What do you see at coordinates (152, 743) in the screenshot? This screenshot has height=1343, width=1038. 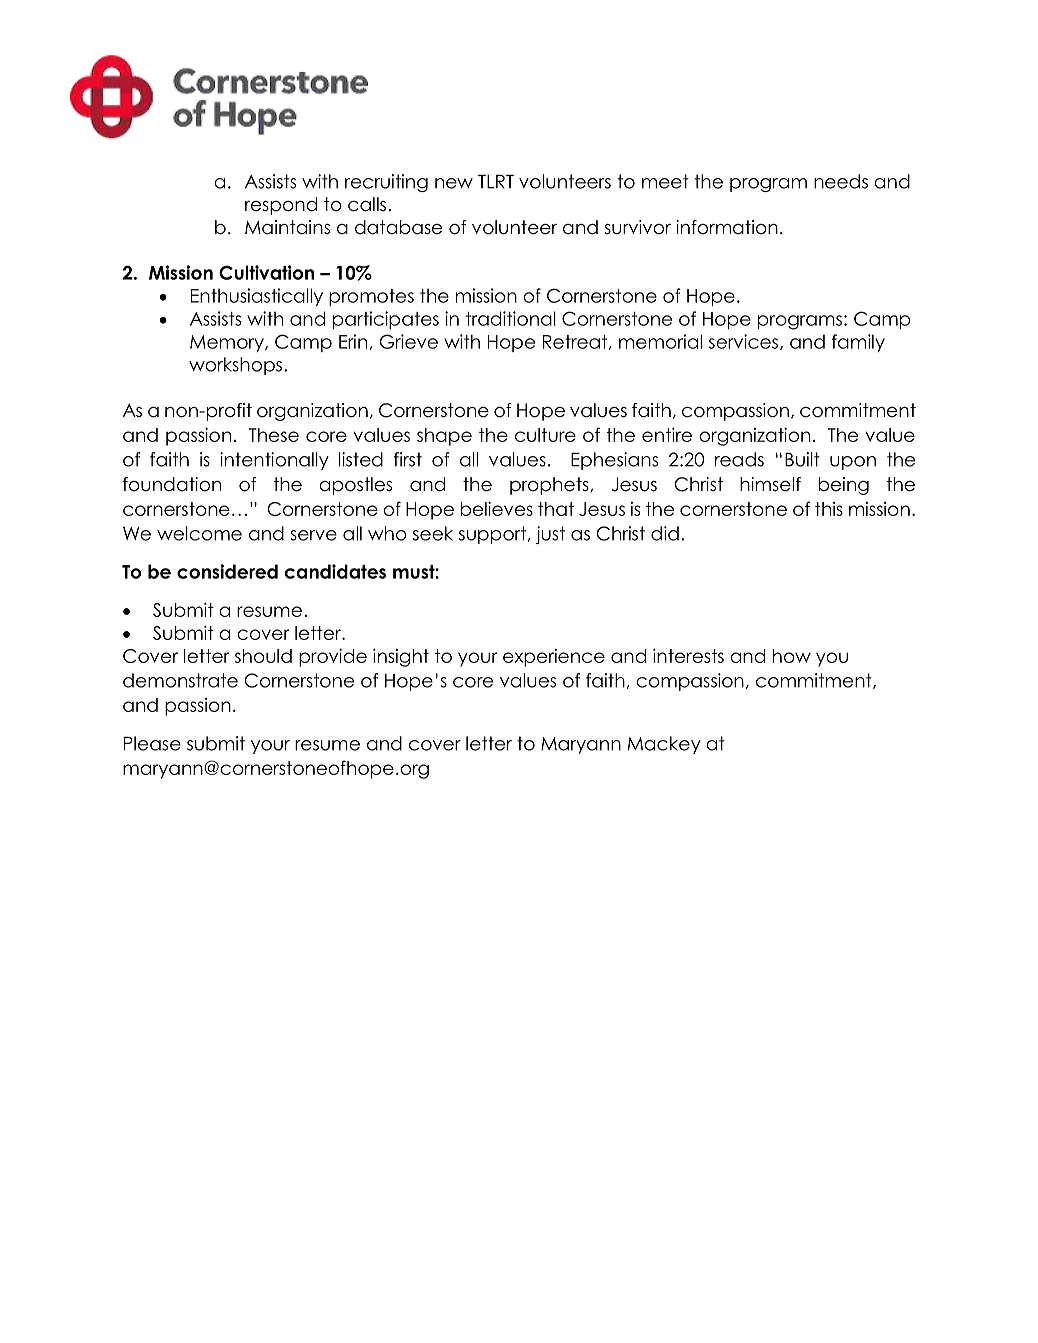 I see `Please` at bounding box center [152, 743].
